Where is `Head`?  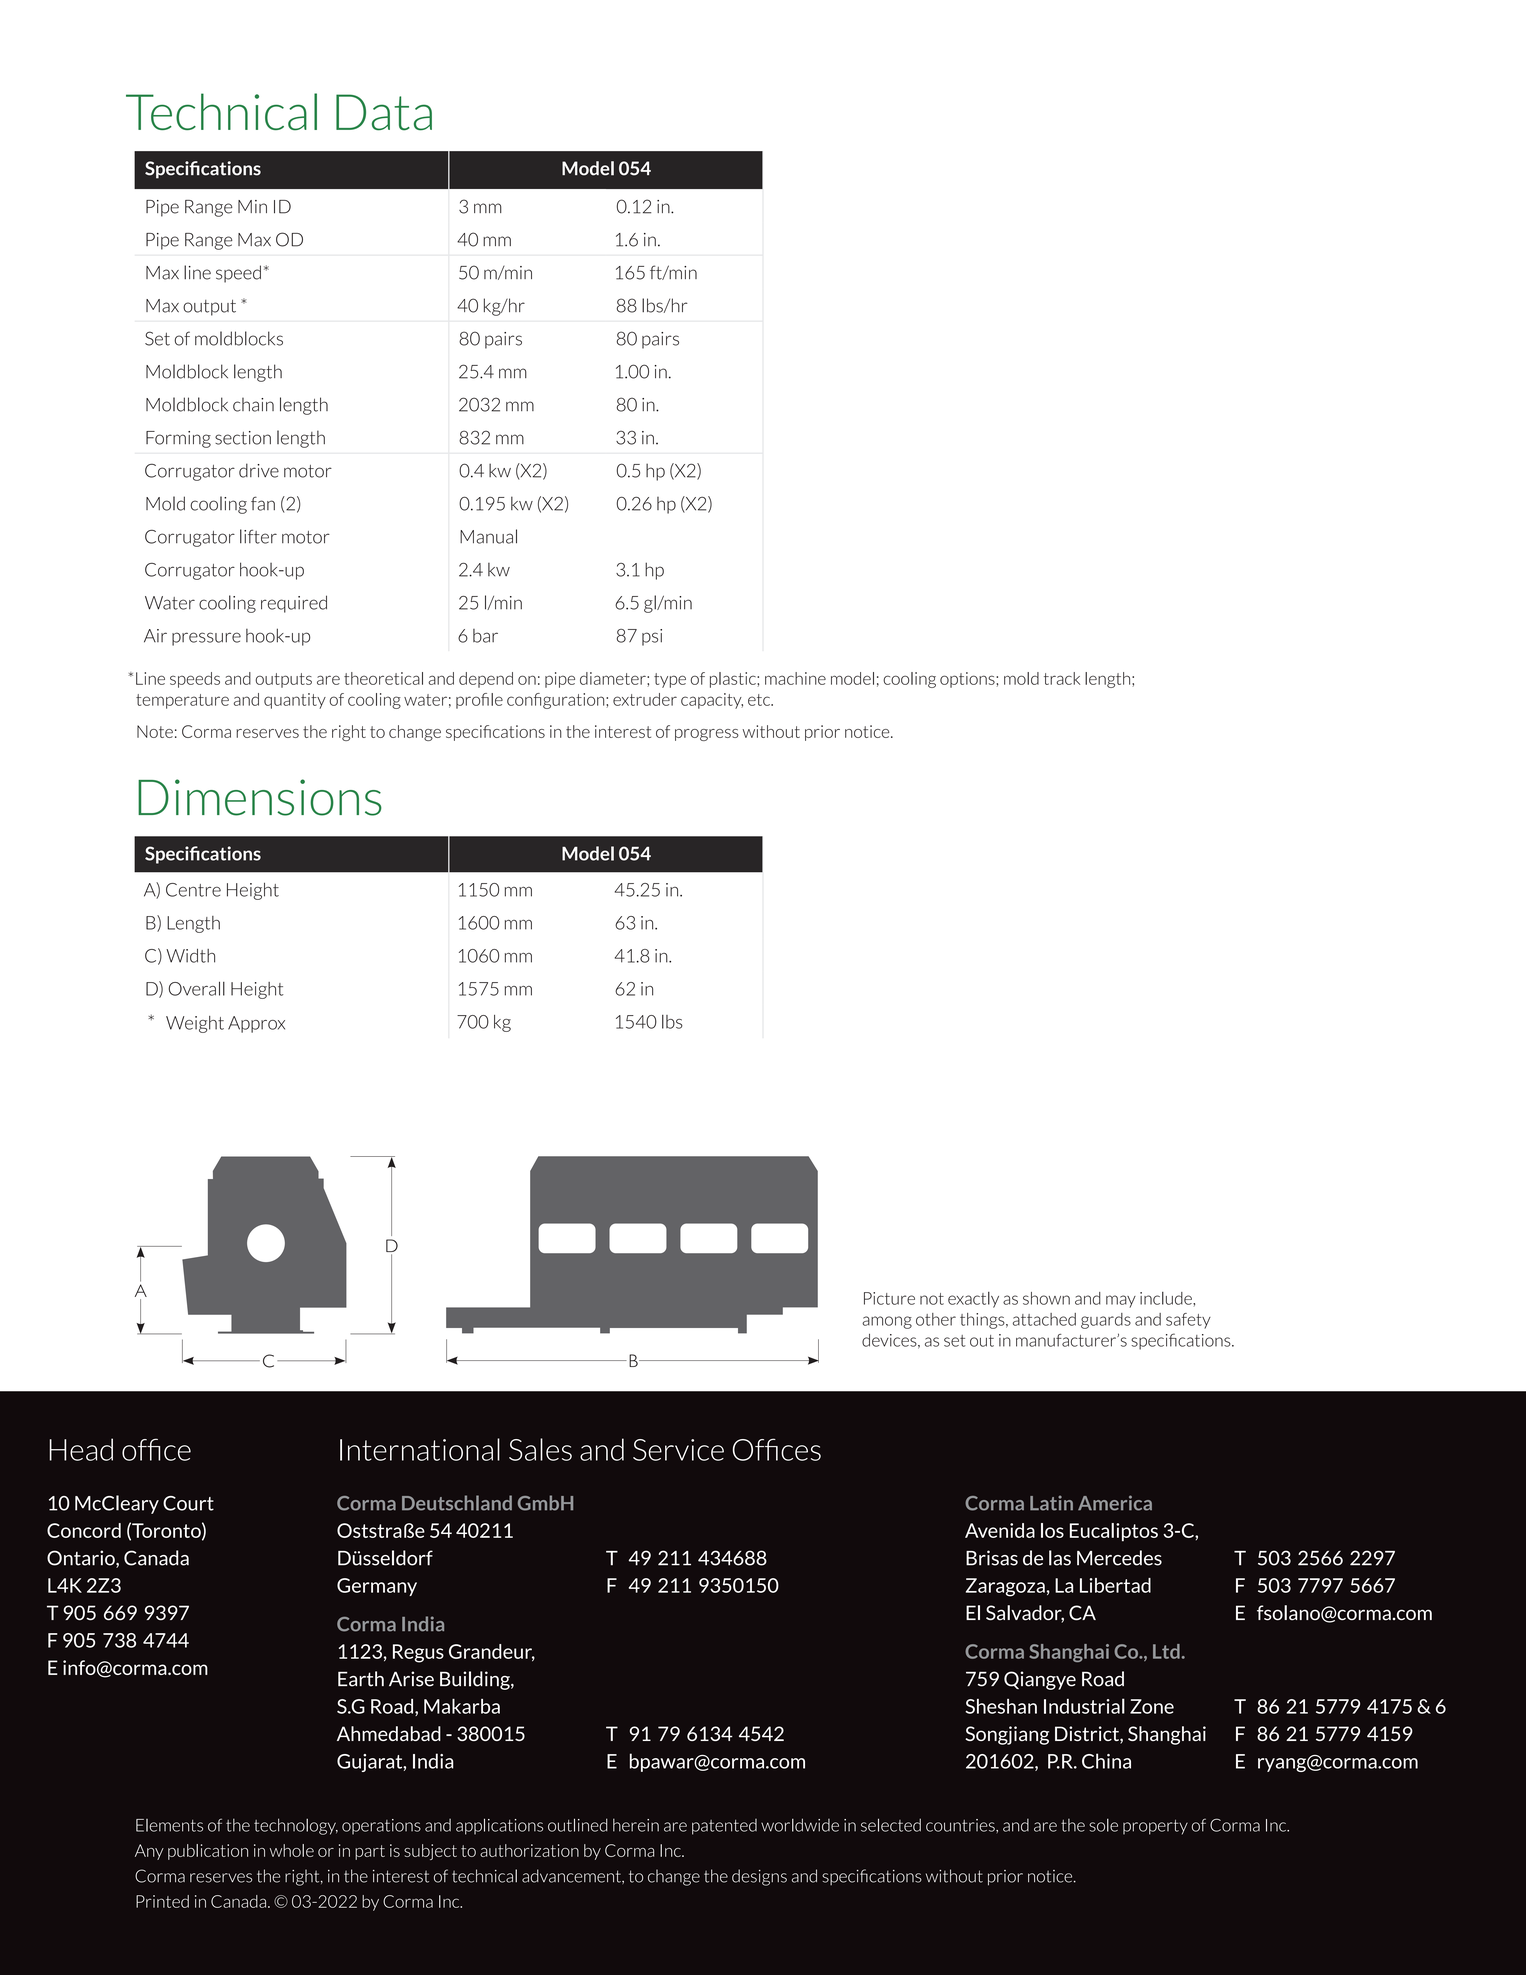
Head is located at coordinates (81, 1449).
